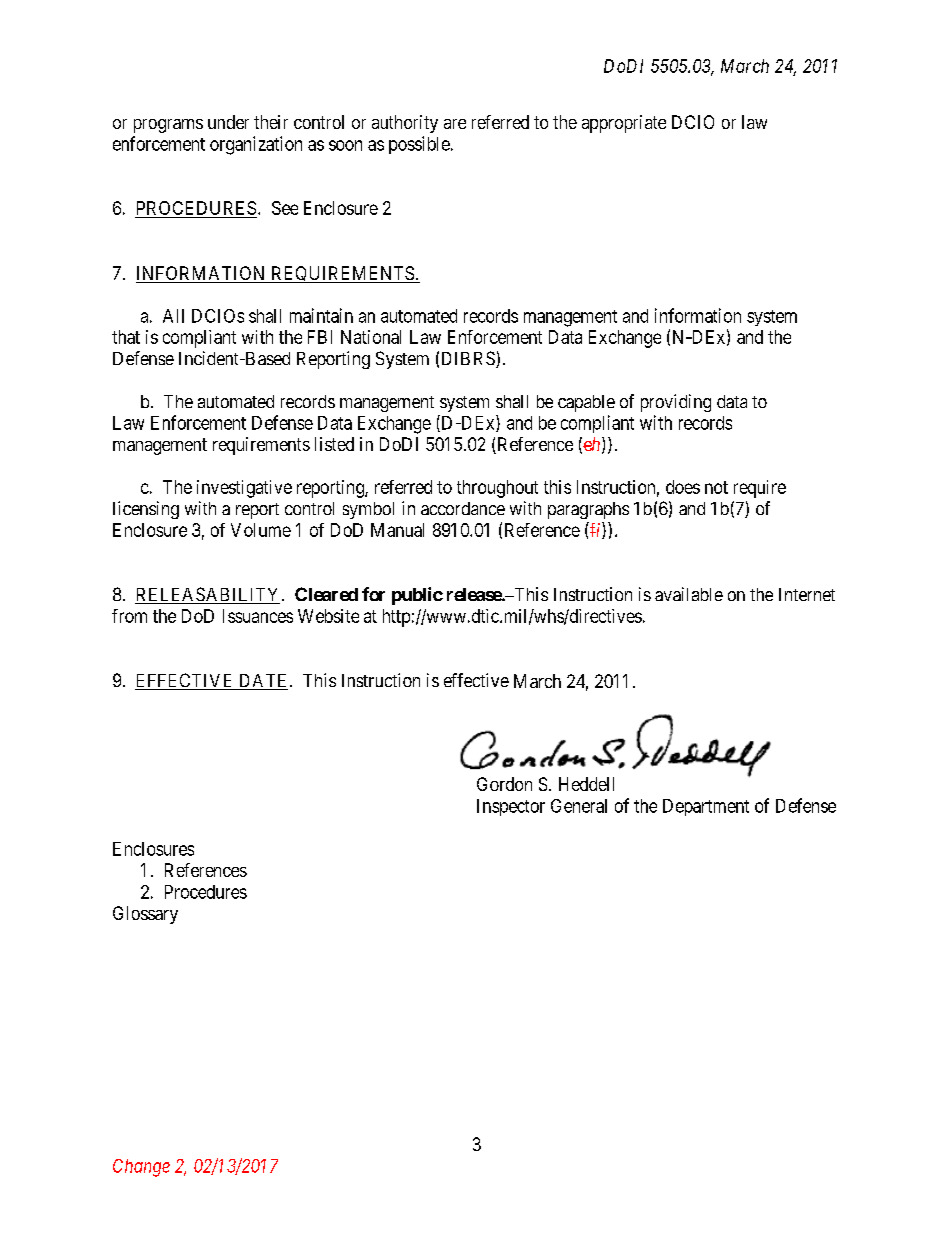  What do you see at coordinates (511, 807) in the screenshot?
I see `Inspector` at bounding box center [511, 807].
